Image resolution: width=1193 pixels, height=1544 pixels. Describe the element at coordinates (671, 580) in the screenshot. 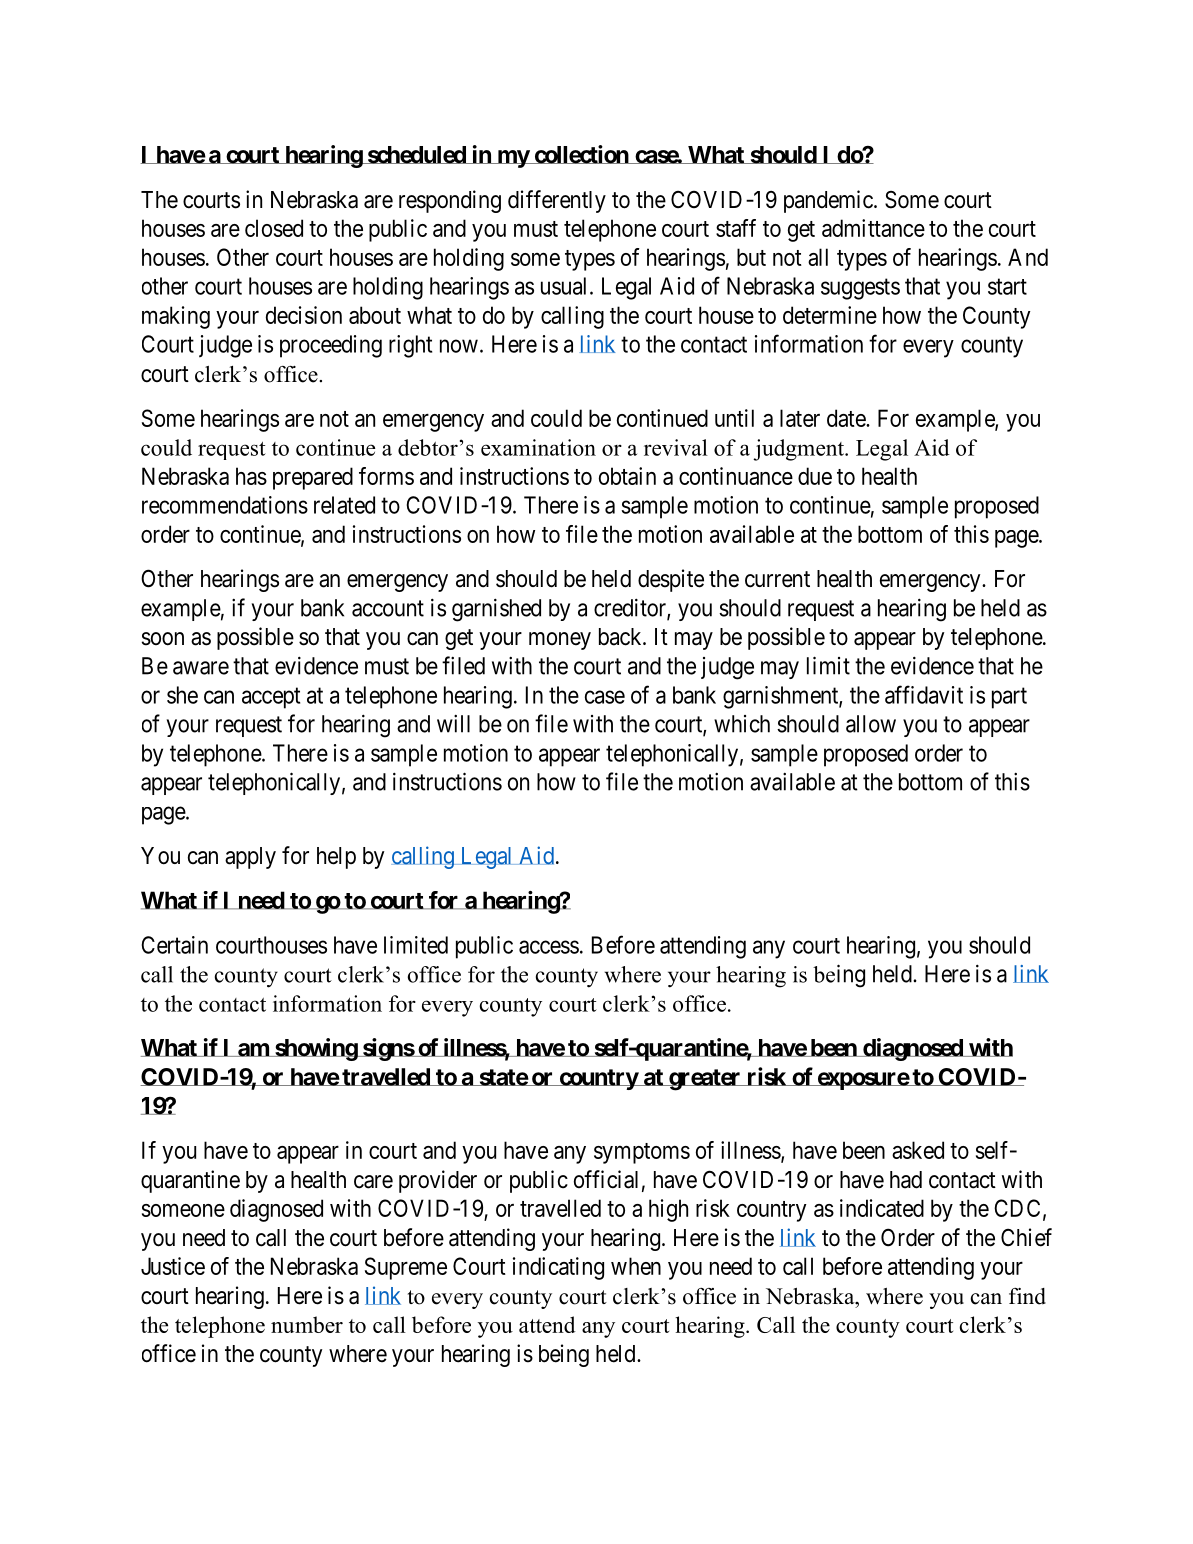

I see `despite` at that location.
